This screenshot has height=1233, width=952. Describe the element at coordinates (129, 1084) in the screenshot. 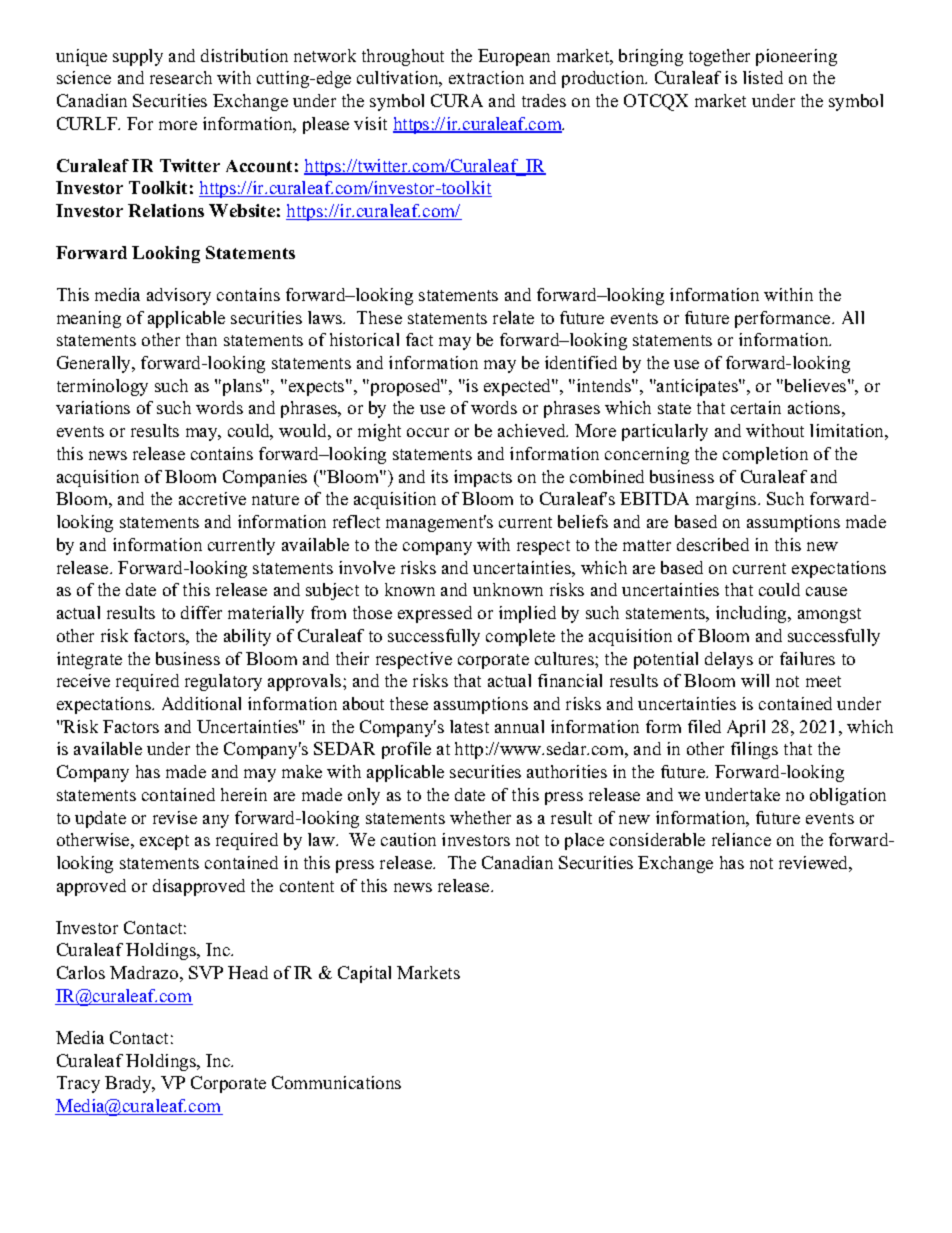

I see `Brady` at that location.
